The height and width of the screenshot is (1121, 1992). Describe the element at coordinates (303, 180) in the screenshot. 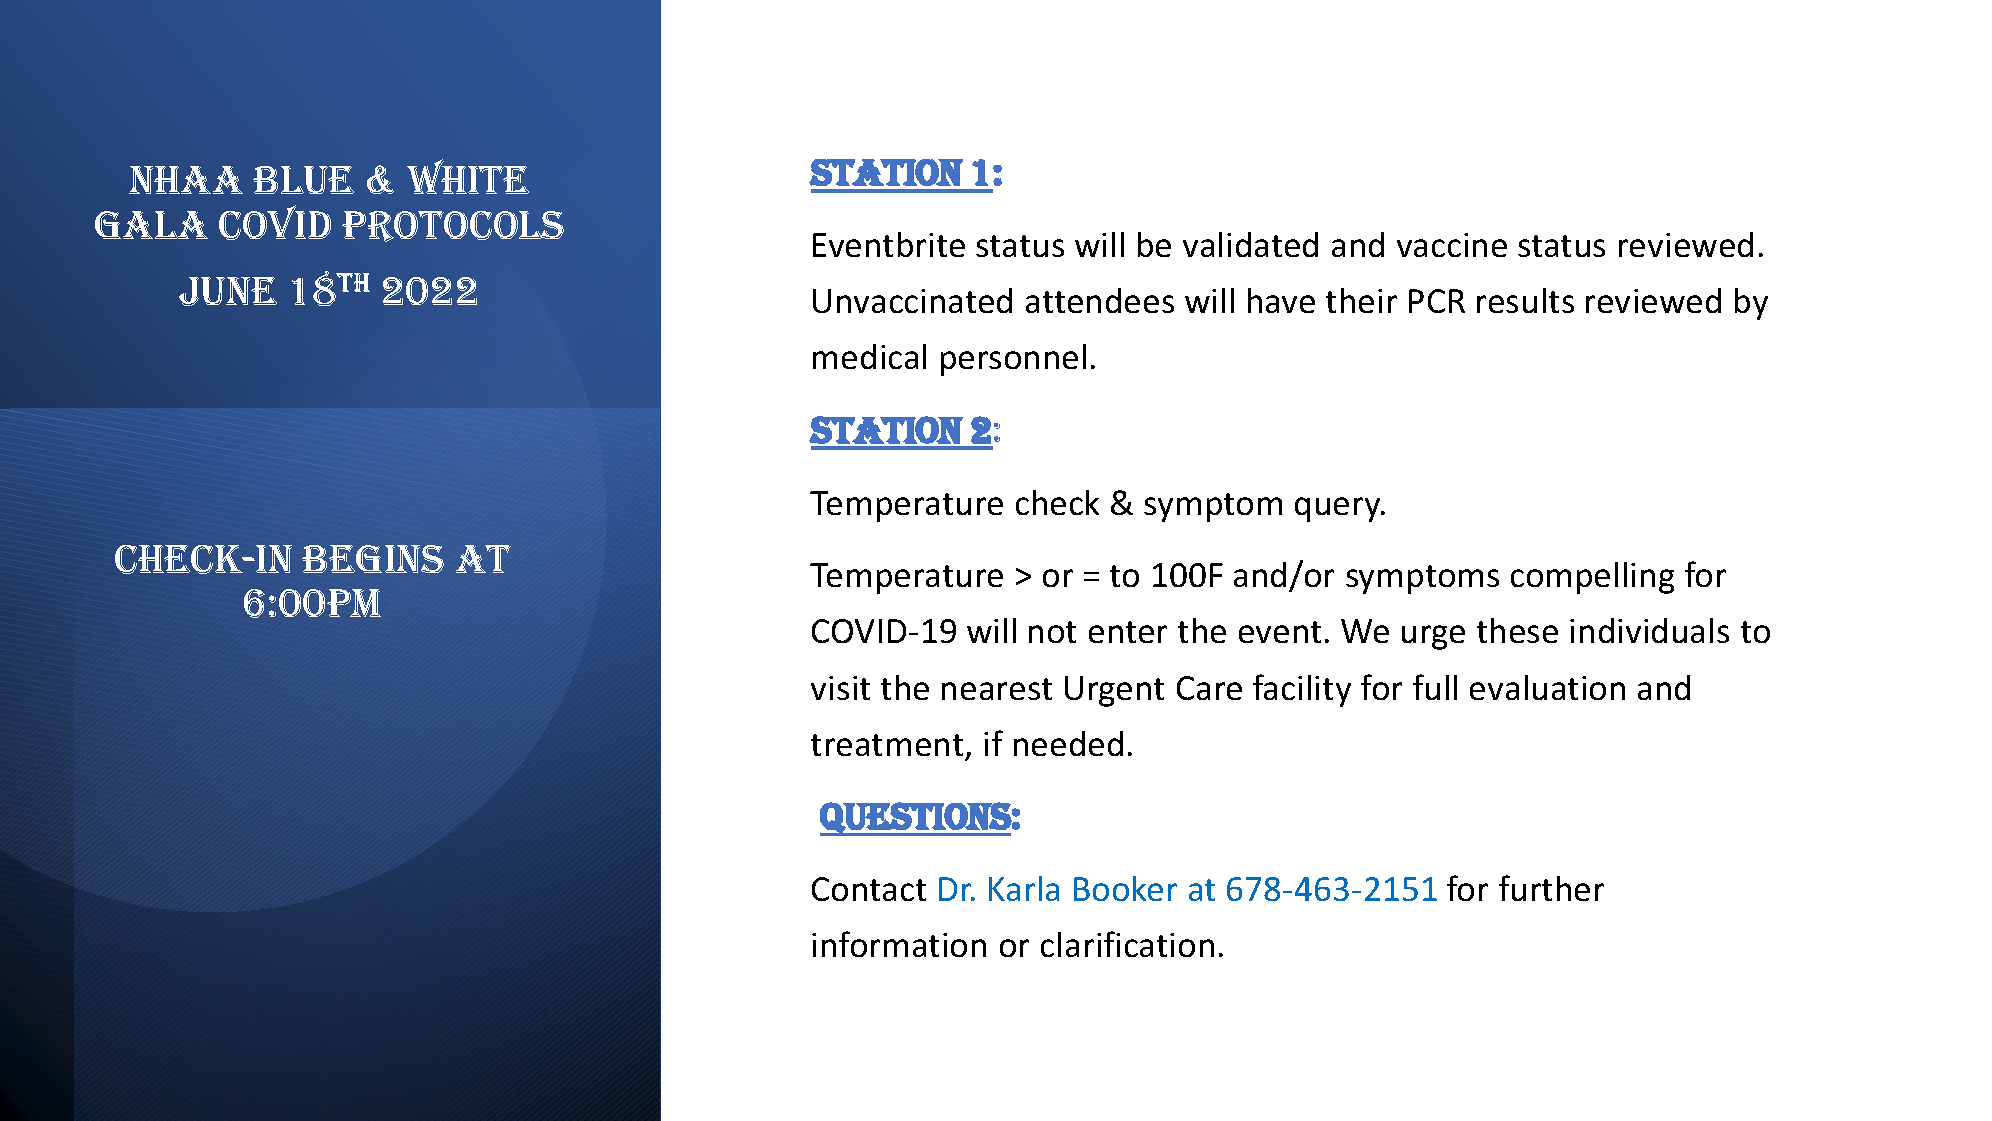

I see `BLUE` at that location.
